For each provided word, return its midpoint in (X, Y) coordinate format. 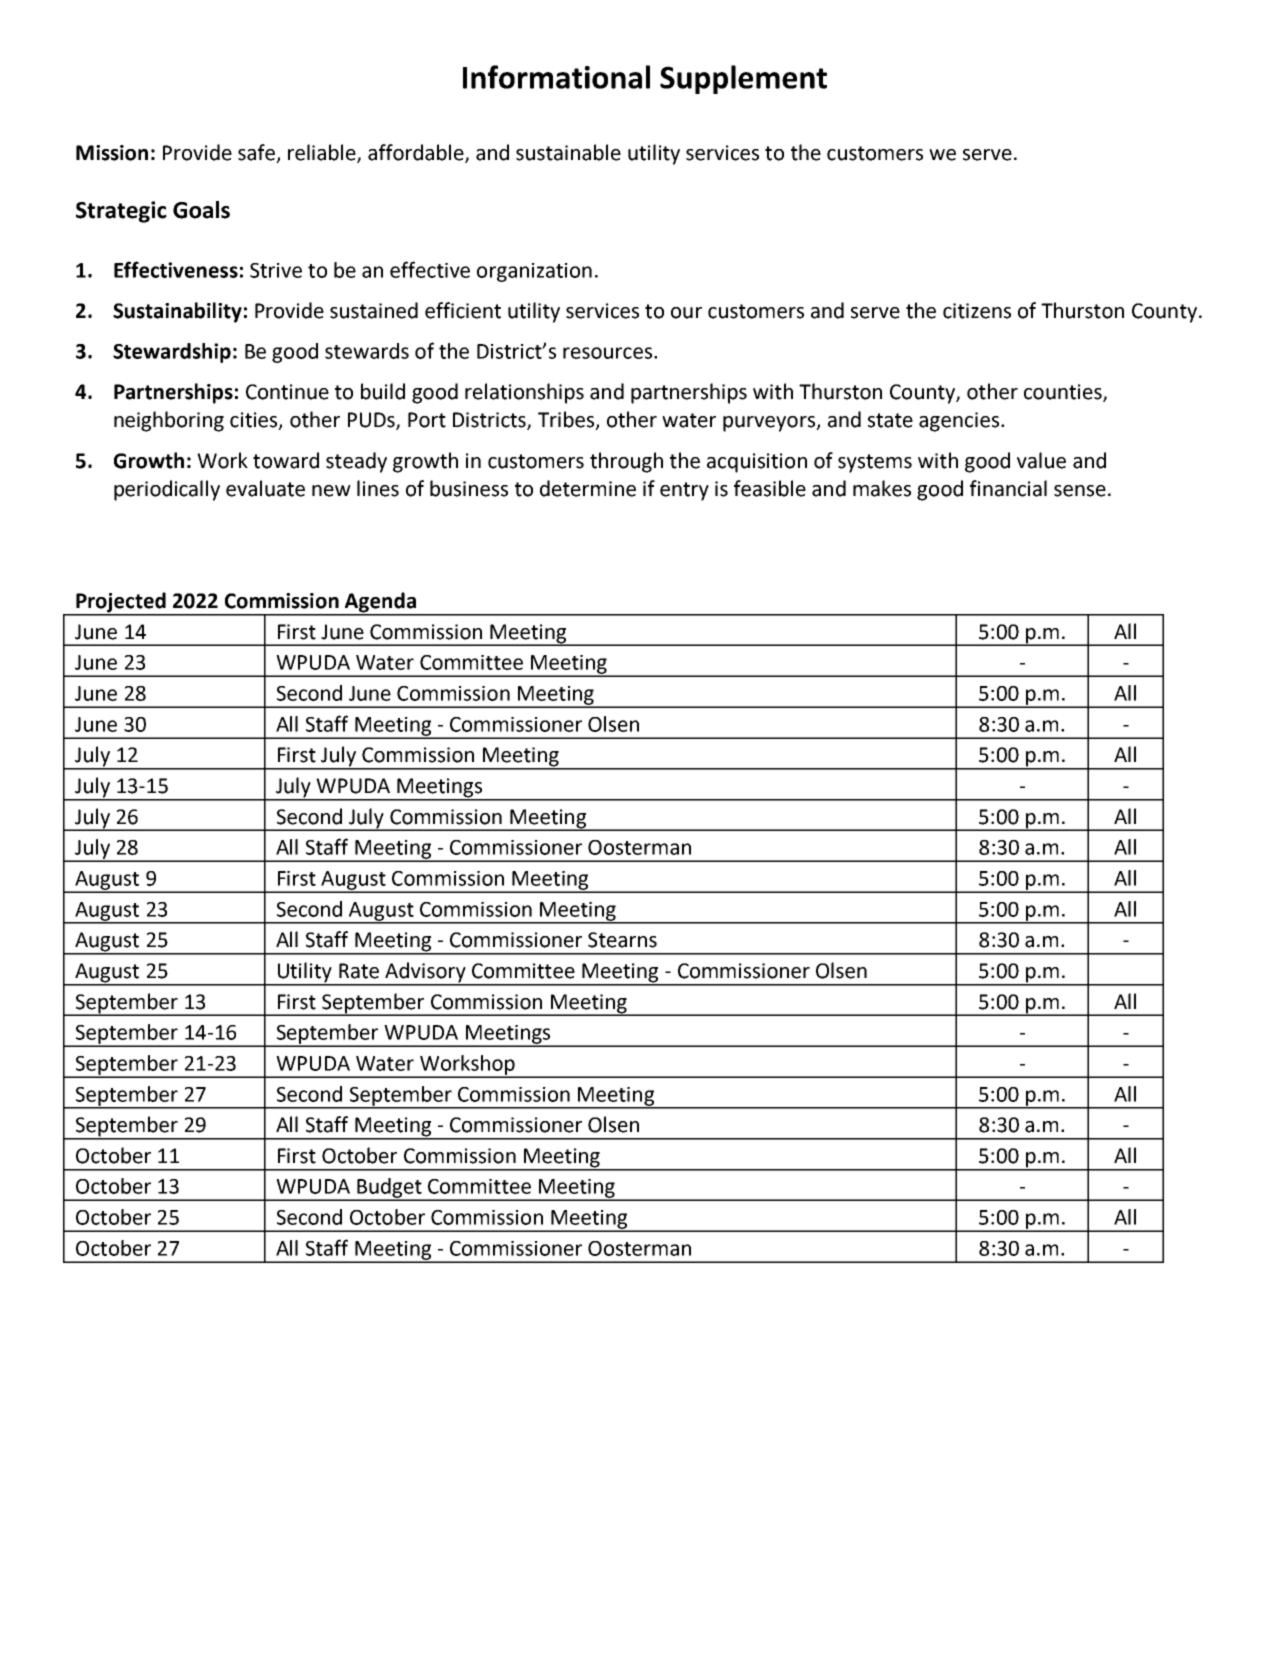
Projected (121, 603)
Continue (287, 392)
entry (684, 491)
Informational (556, 77)
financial (1008, 488)
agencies (959, 422)
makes (882, 488)
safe (257, 153)
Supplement (743, 79)
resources (607, 353)
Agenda (381, 603)
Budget (389, 1189)
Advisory (425, 973)
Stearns (622, 940)
